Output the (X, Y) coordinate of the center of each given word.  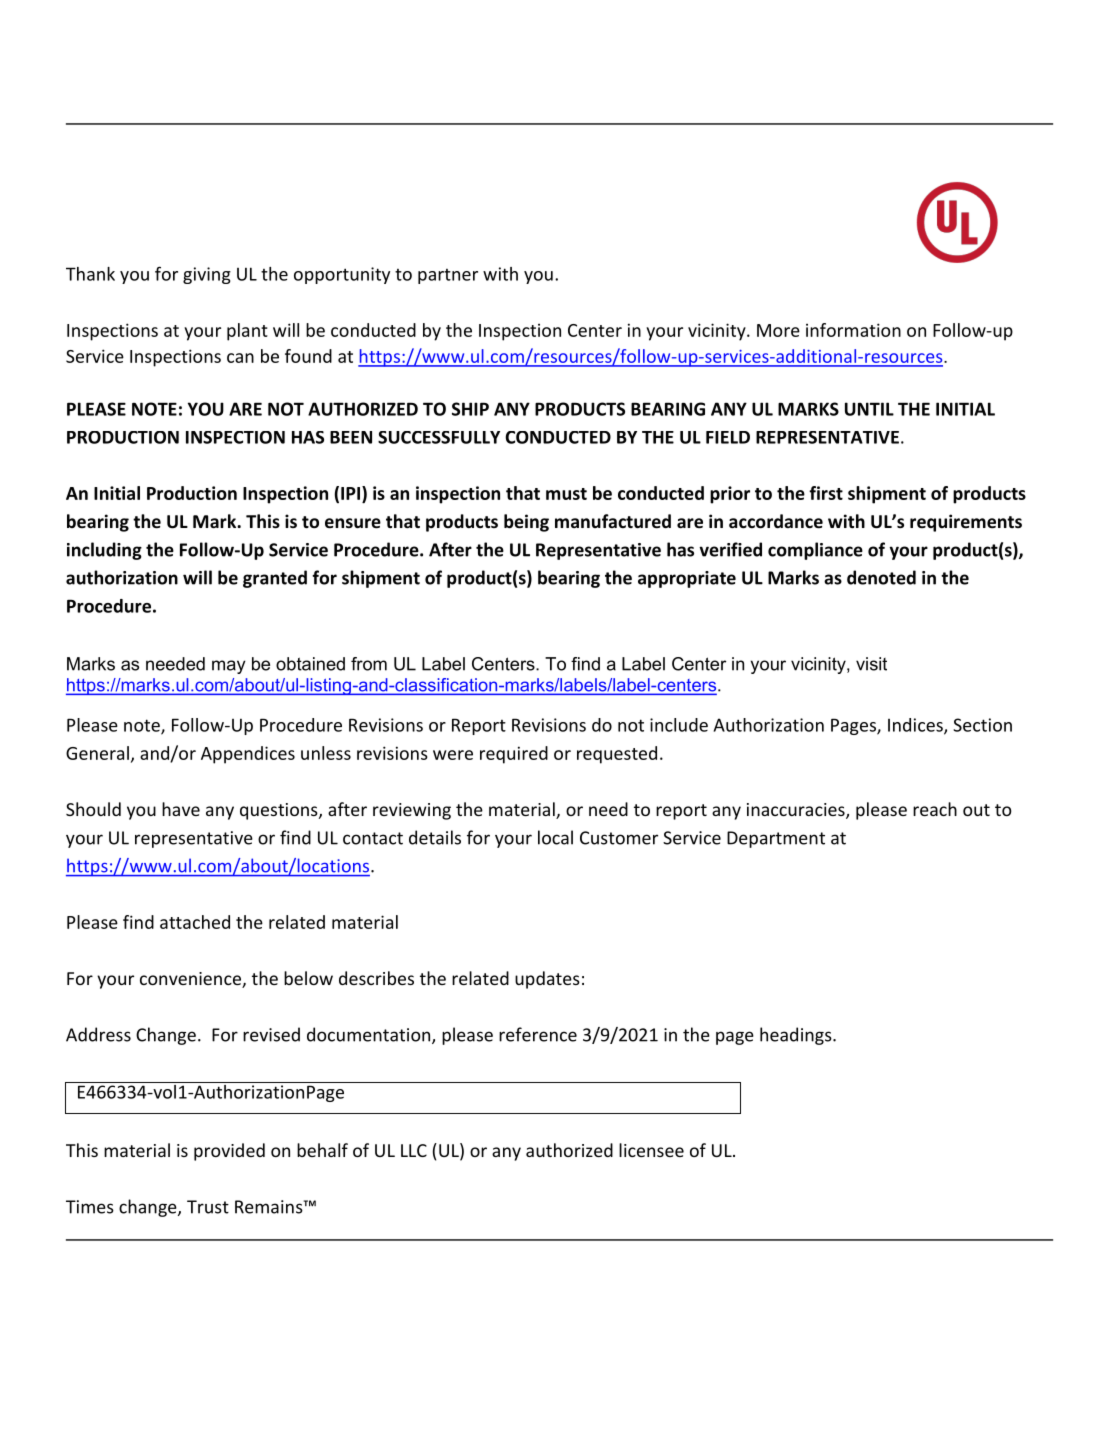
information (853, 330)
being (526, 523)
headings (797, 1036)
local (555, 837)
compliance (815, 551)
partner (448, 276)
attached (195, 922)
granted (275, 579)
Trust (208, 1207)
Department (776, 839)
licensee (651, 1150)
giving (207, 275)
